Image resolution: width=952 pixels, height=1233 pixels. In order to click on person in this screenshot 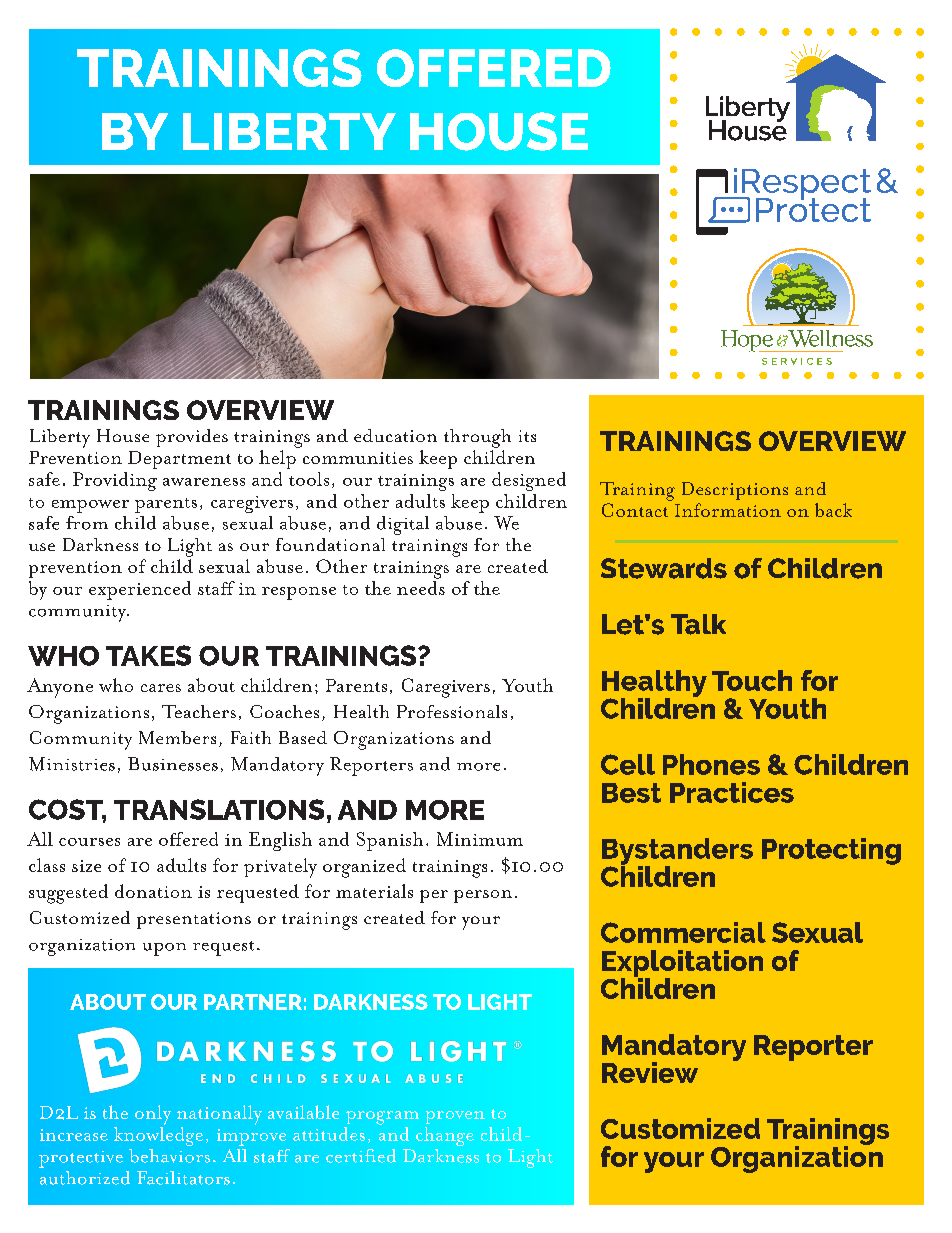, I will do `click(483, 896)`.
